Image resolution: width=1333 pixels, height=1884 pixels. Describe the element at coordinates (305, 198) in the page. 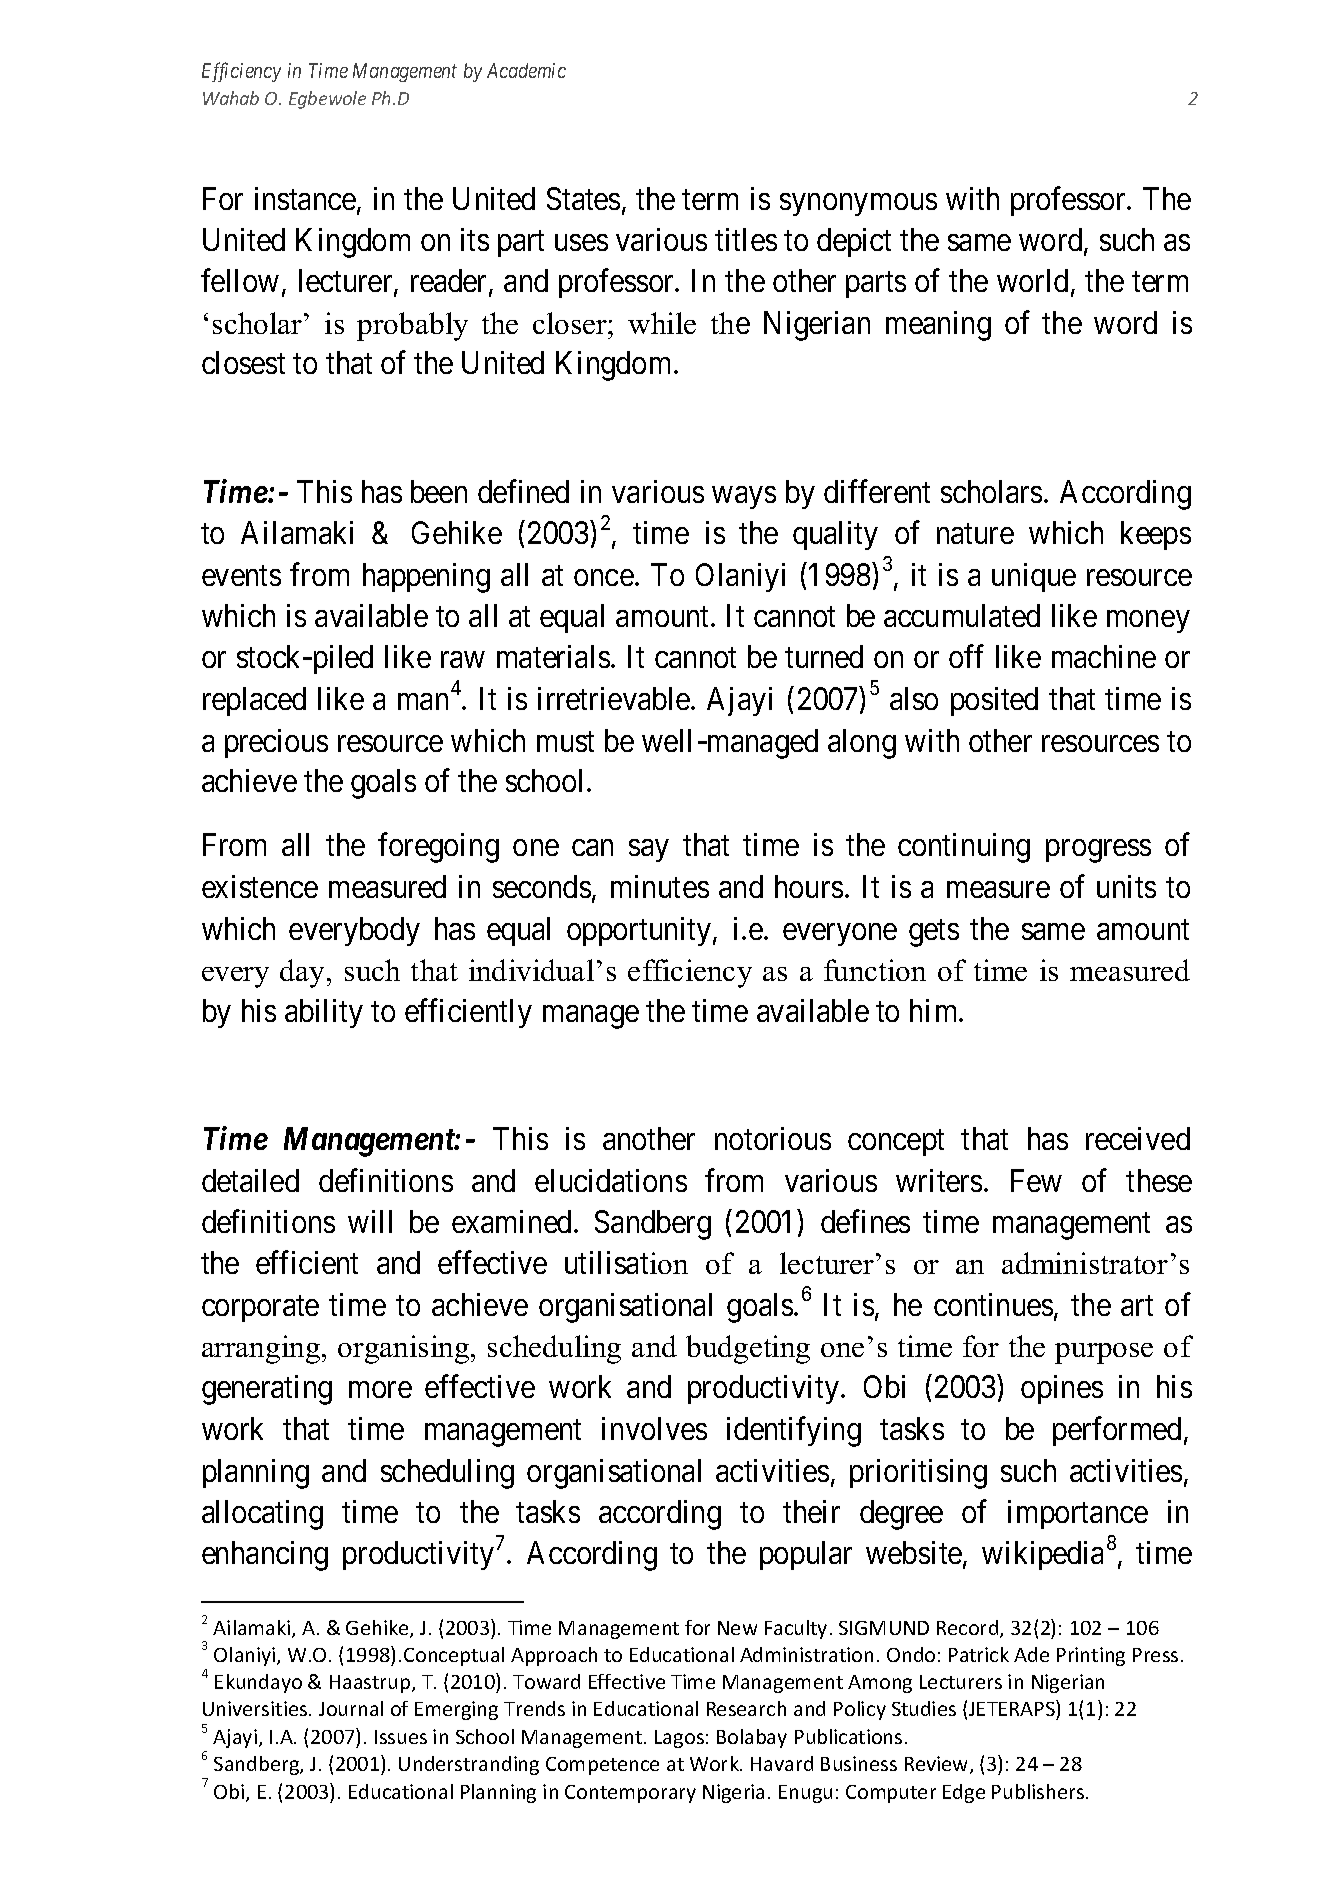

I see `instance` at that location.
